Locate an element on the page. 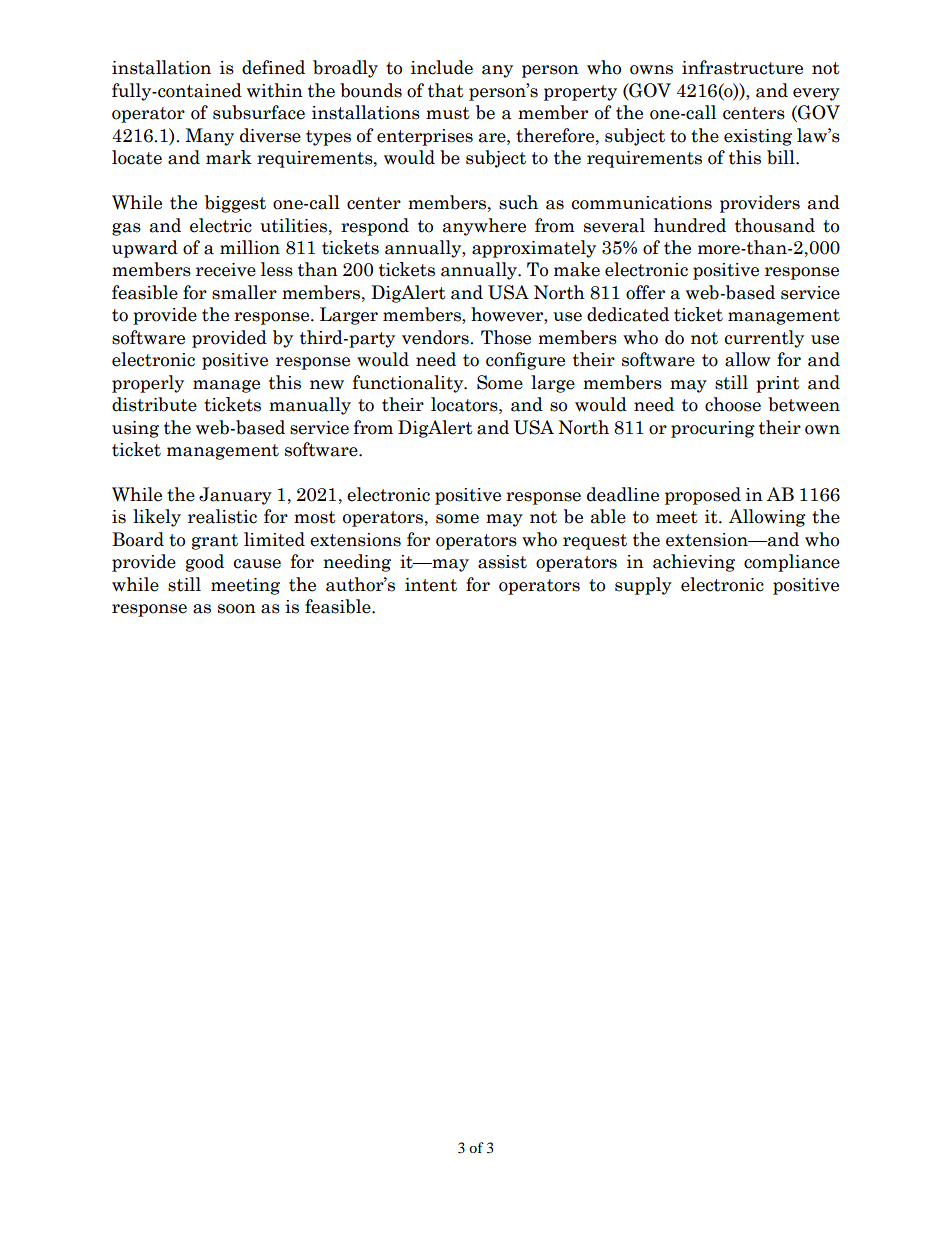 Image resolution: width=952 pixels, height=1233 pixels. within is located at coordinates (275, 90).
